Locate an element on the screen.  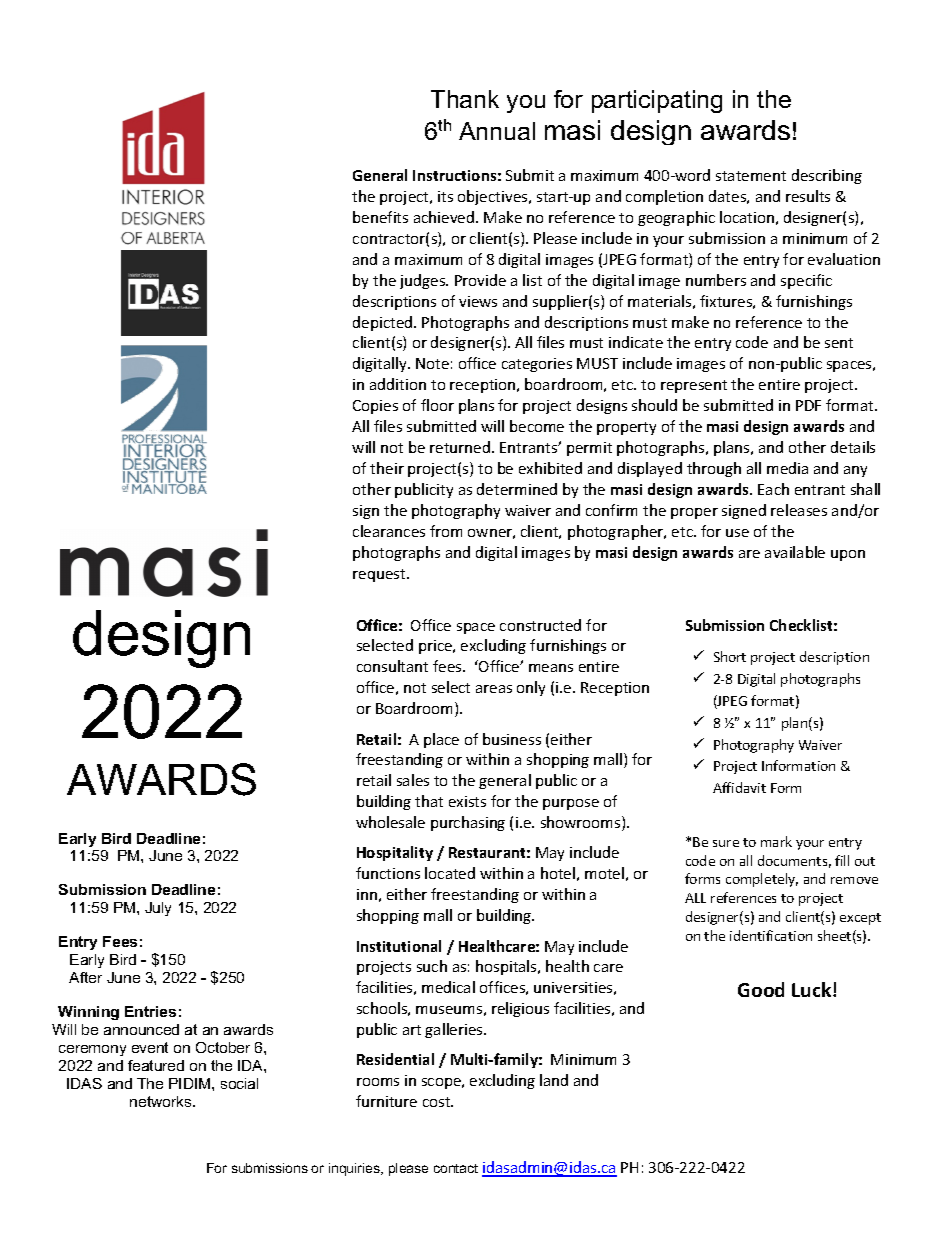
Good is located at coordinates (761, 989).
